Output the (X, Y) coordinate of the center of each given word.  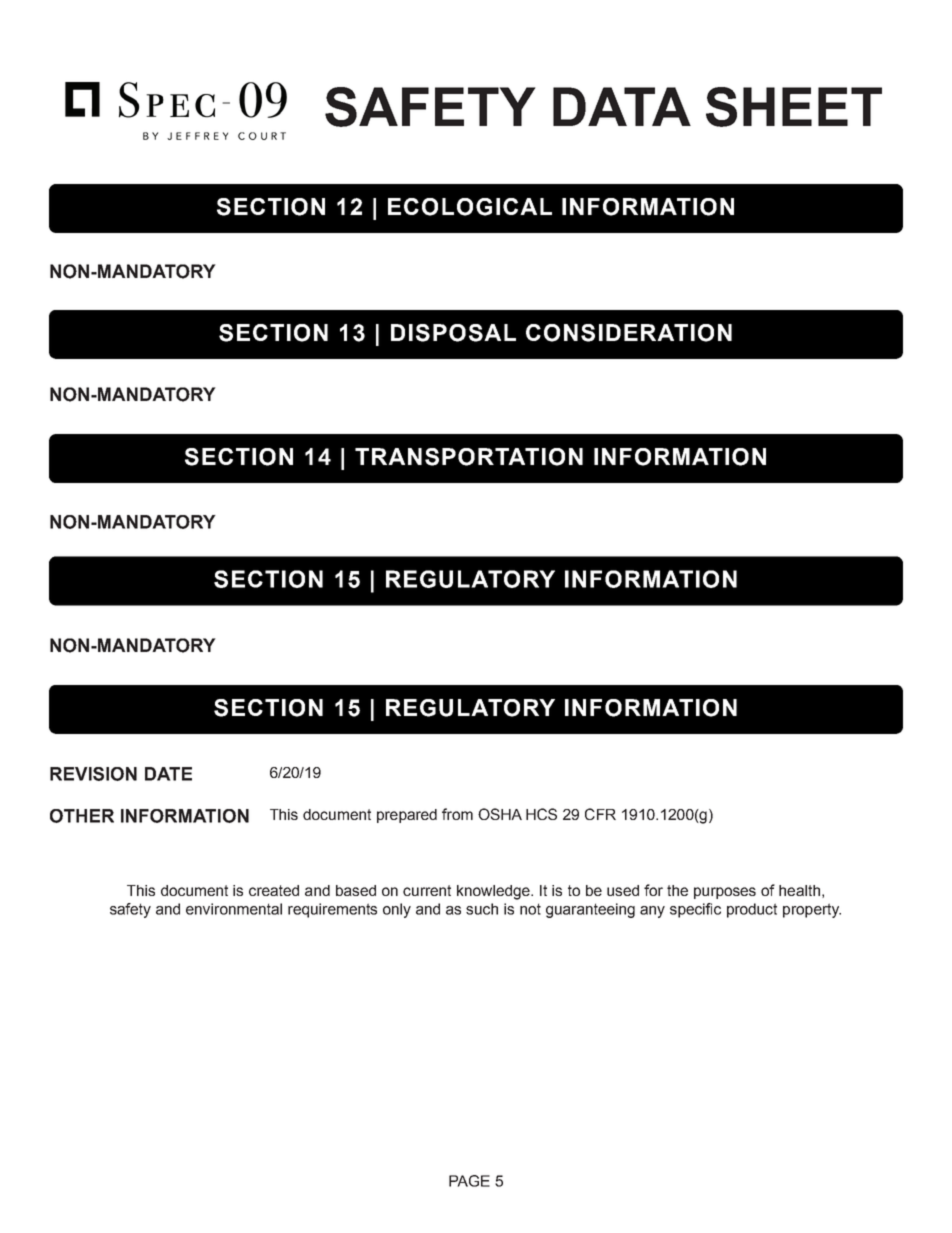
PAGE (469, 1181)
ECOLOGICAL (470, 207)
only (397, 910)
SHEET (794, 107)
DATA (622, 106)
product (752, 910)
